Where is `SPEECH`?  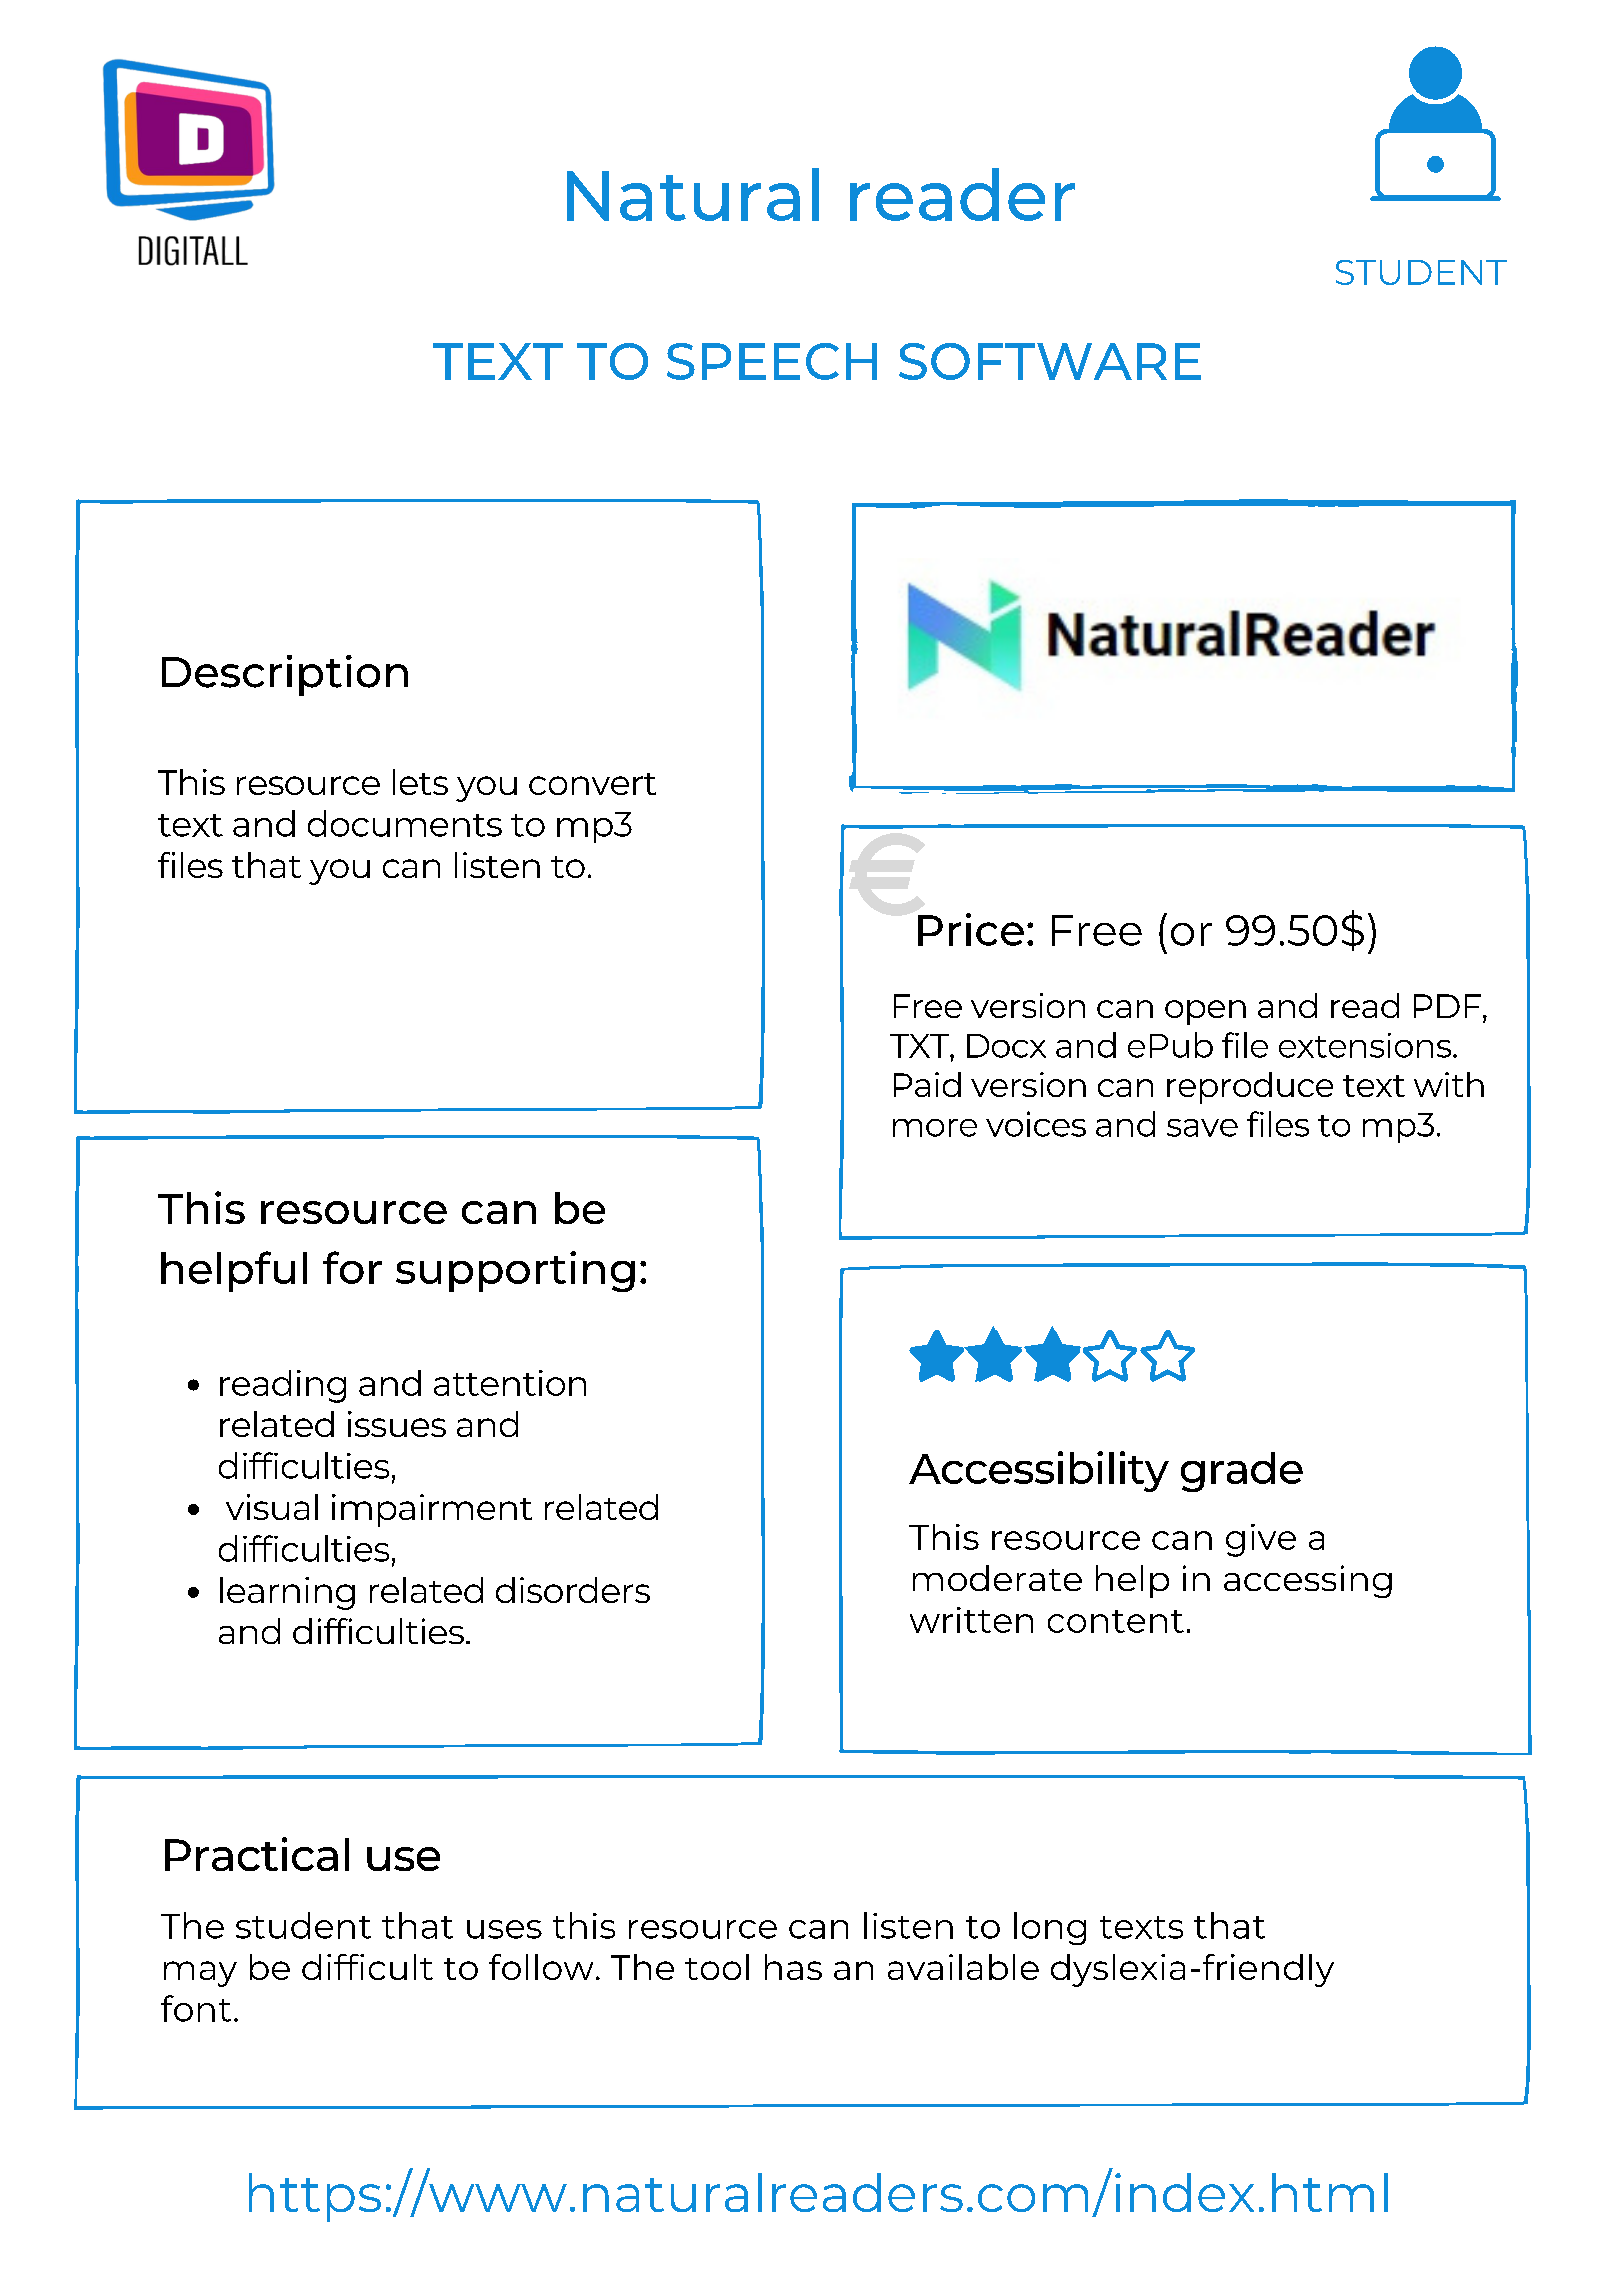
SPEECH is located at coordinates (772, 361).
